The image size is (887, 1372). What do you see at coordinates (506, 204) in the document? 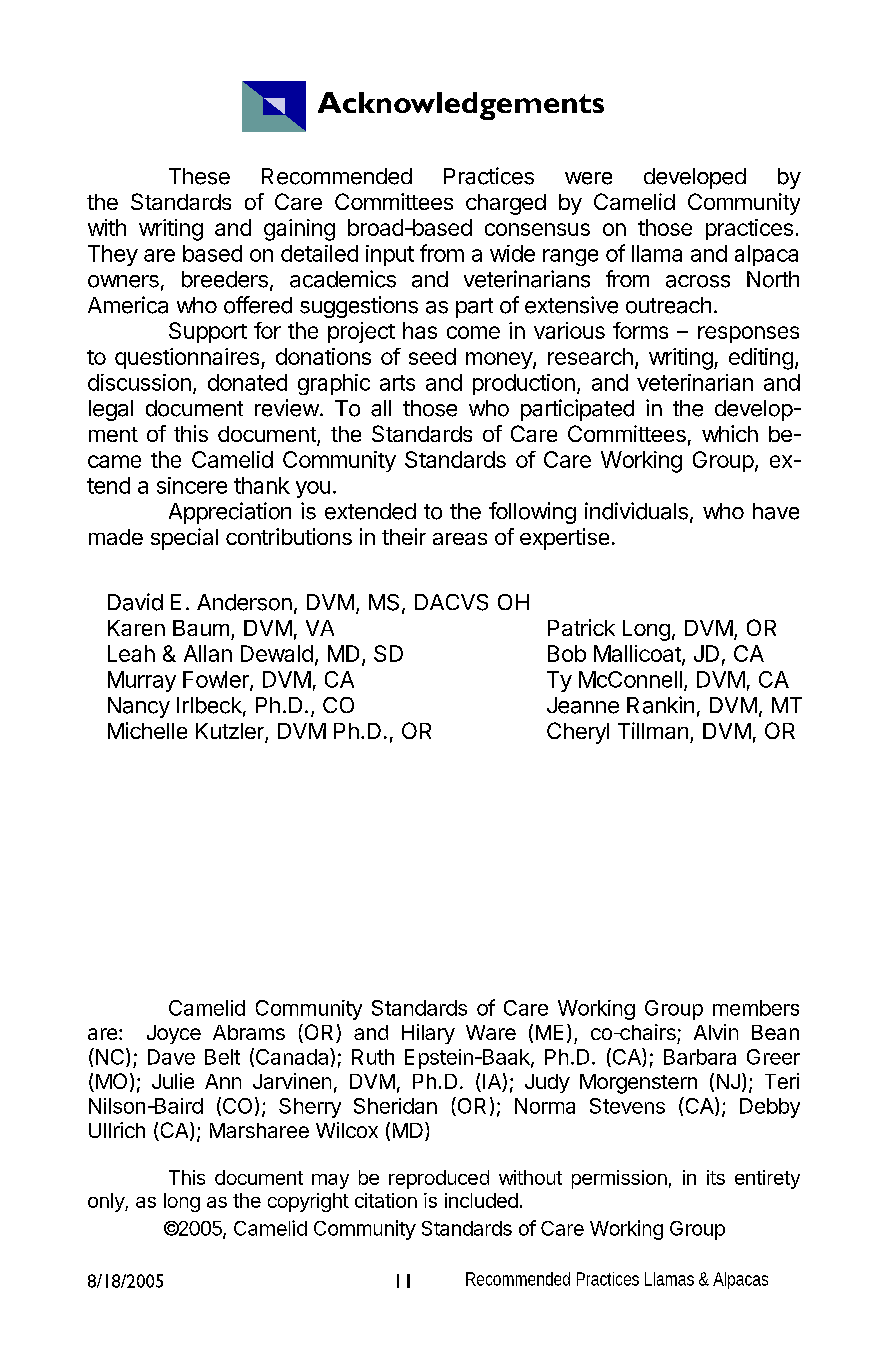
I see `charged` at bounding box center [506, 204].
